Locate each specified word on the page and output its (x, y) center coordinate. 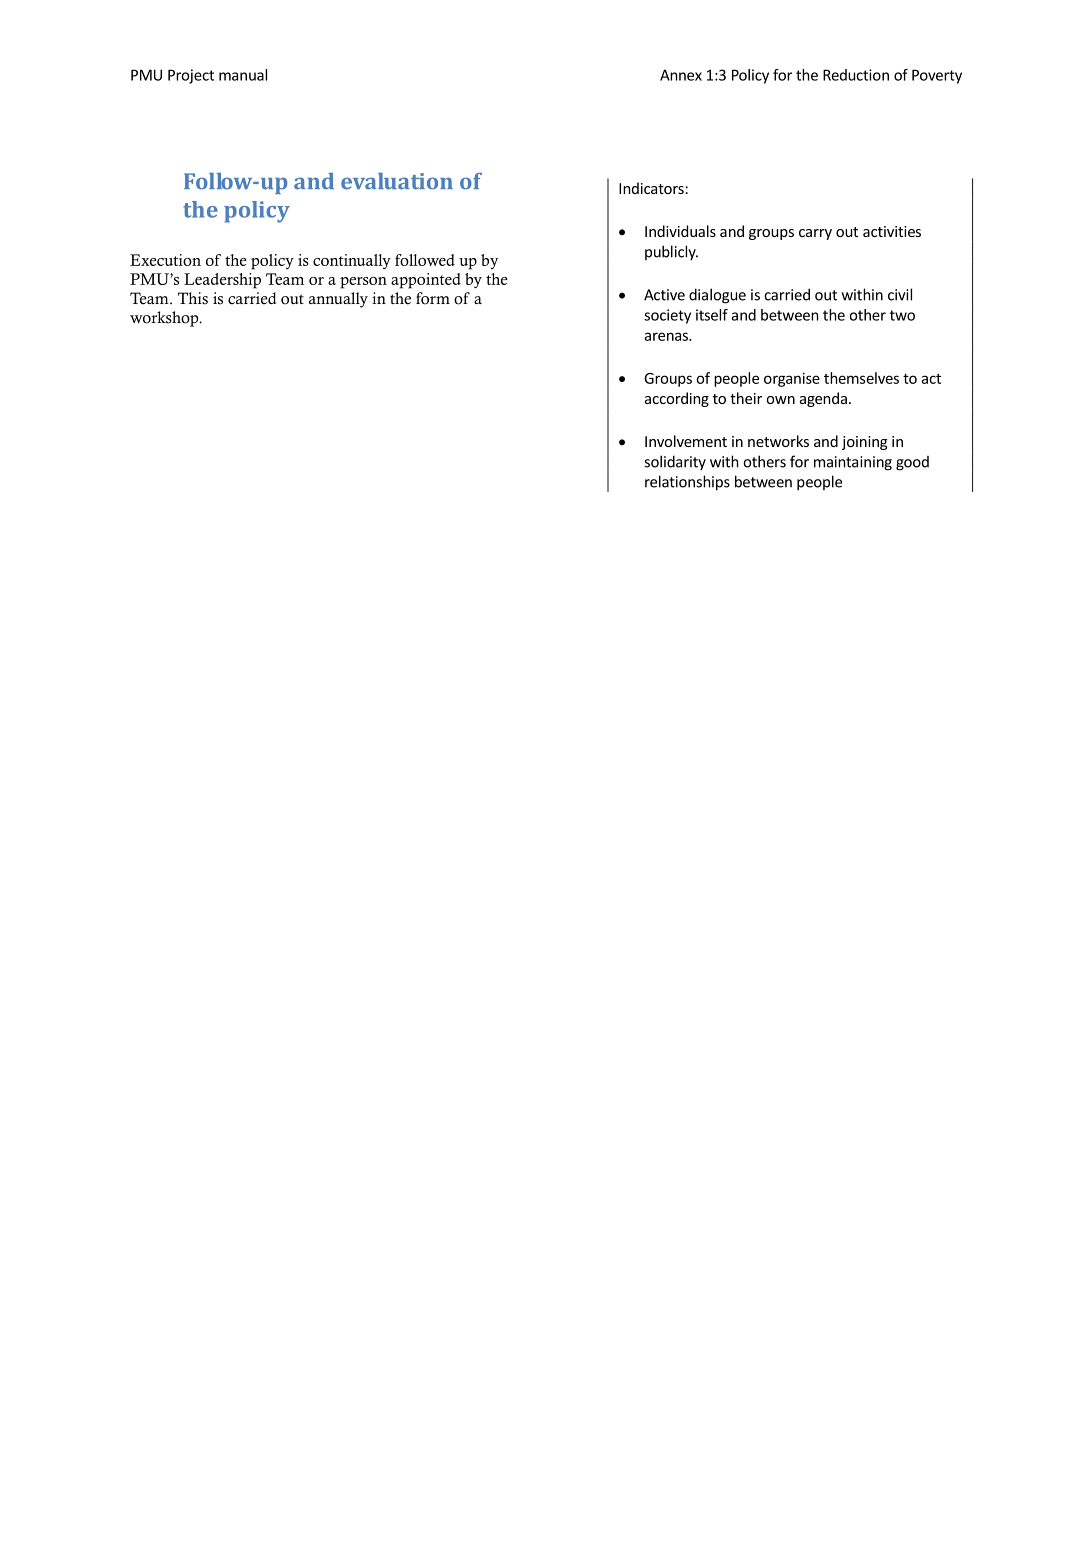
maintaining (853, 463)
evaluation (397, 181)
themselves (861, 378)
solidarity (675, 462)
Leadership (222, 281)
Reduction (856, 75)
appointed (426, 281)
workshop (165, 319)
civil (900, 294)
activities (892, 231)
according (677, 399)
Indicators (651, 188)
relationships (687, 483)
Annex (681, 75)
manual (243, 75)
